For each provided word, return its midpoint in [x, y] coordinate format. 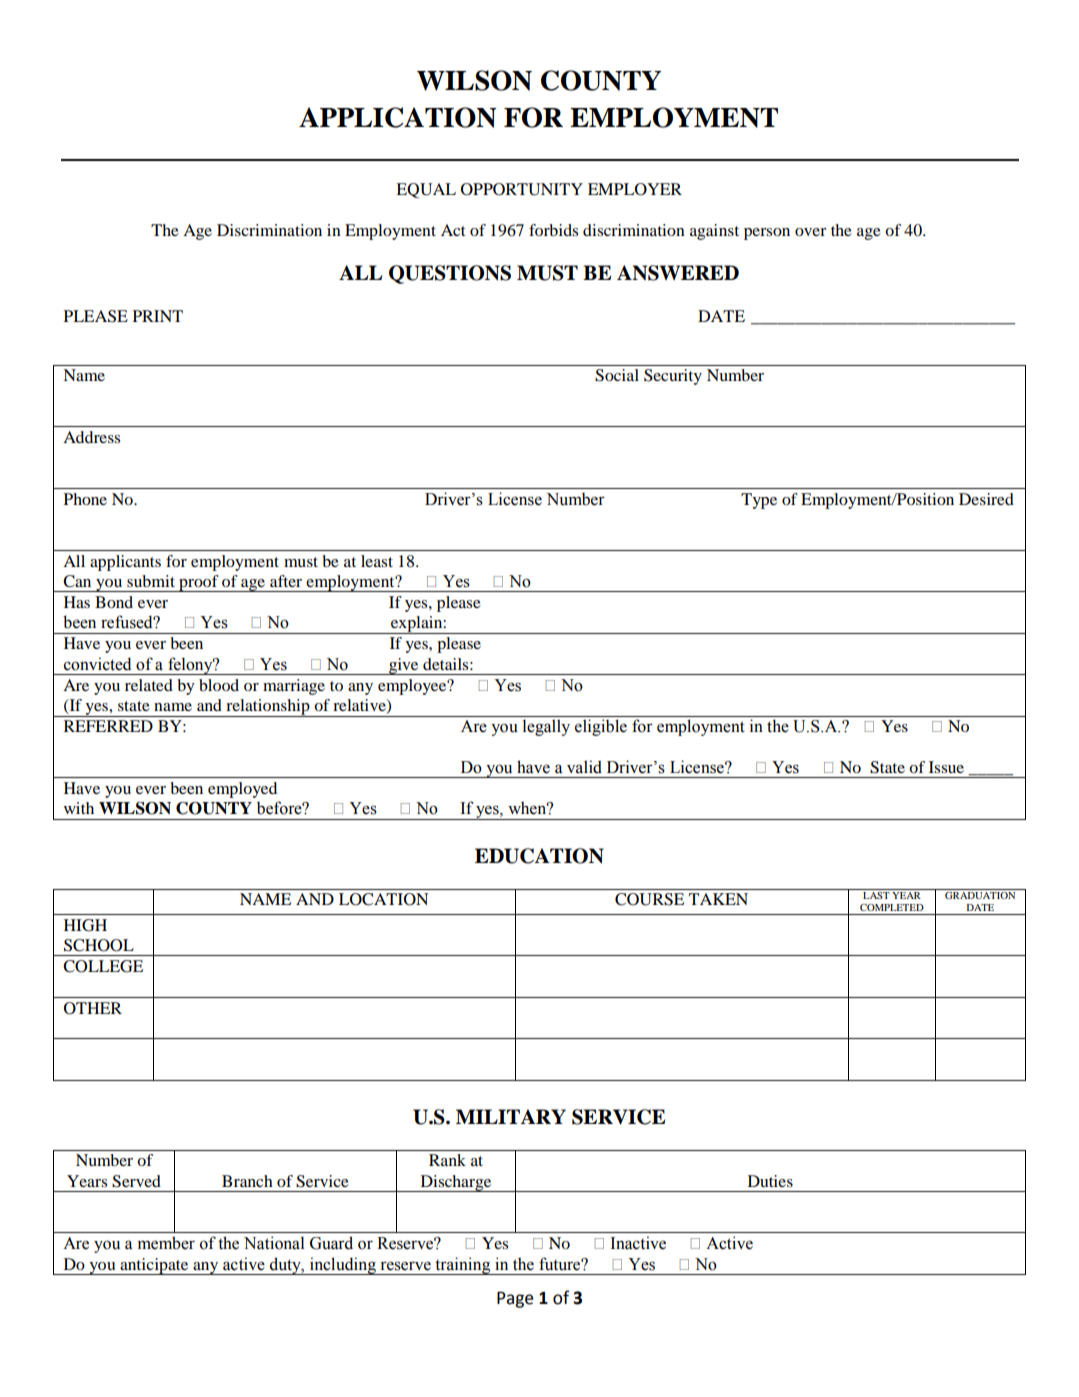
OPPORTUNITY [522, 189]
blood [219, 685]
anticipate [154, 1266]
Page [515, 1299]
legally [546, 727]
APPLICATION [397, 117]
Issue [946, 767]
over [811, 232]
